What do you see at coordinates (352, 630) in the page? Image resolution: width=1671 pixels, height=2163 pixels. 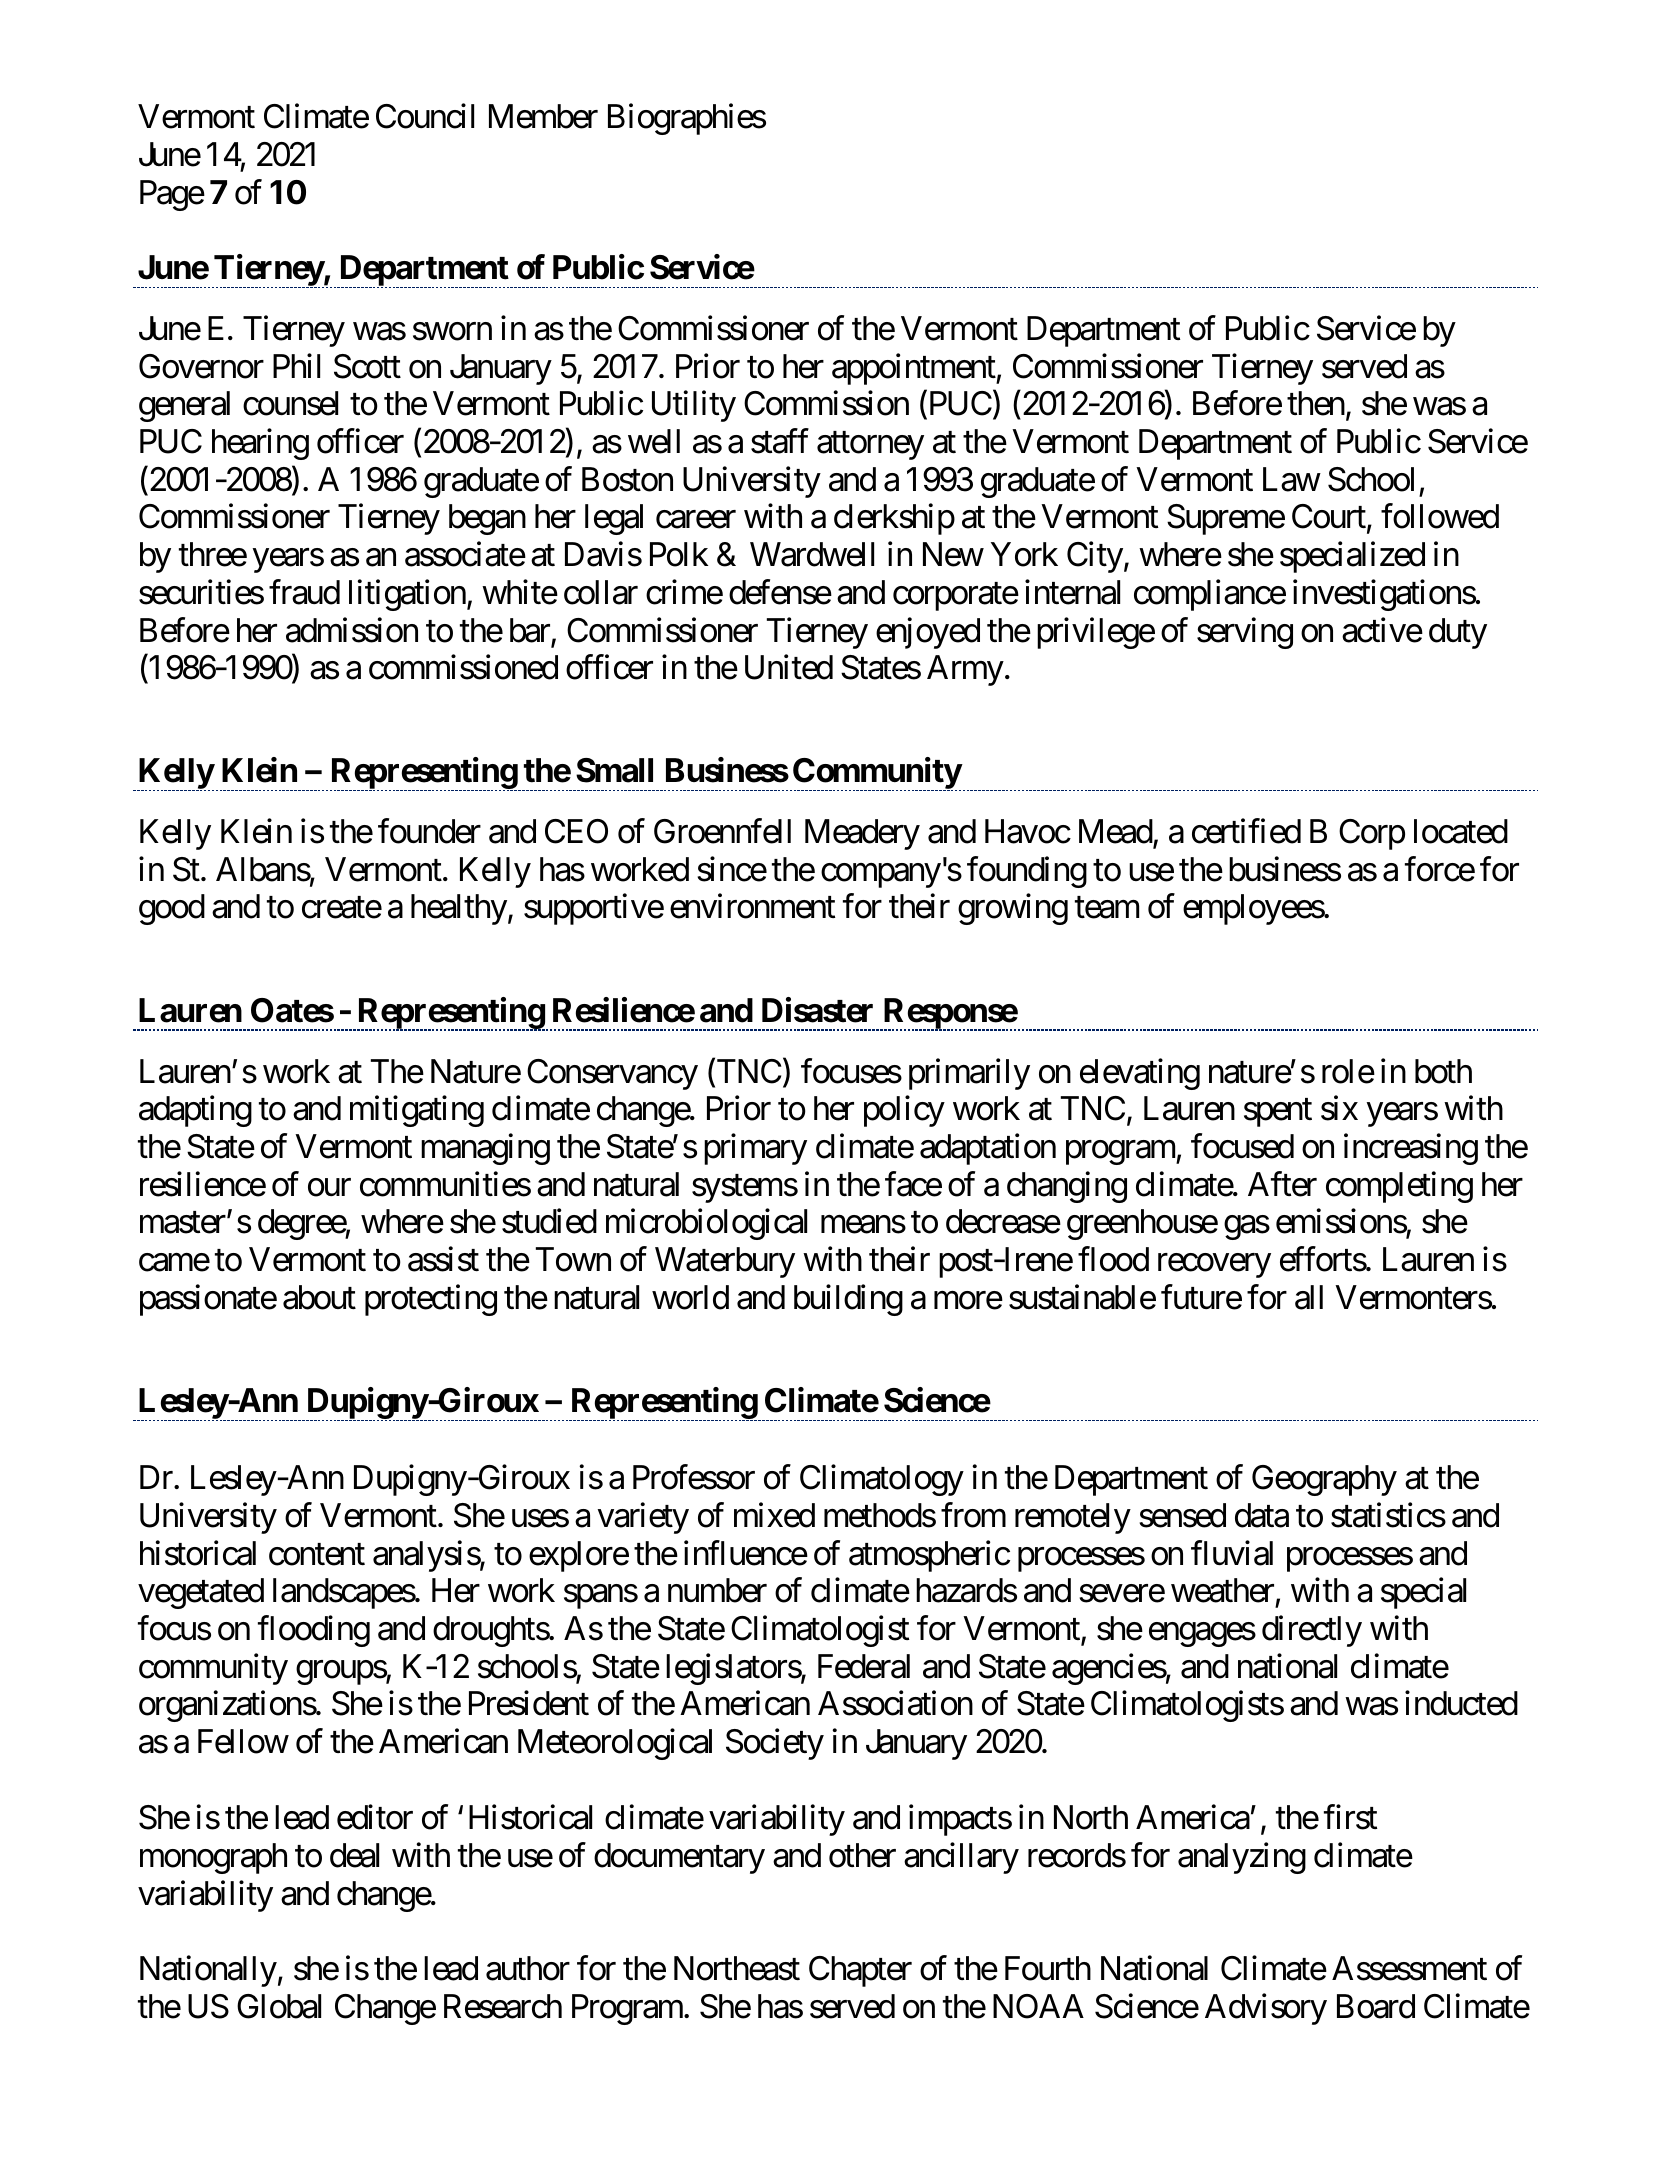 I see `admission` at bounding box center [352, 630].
